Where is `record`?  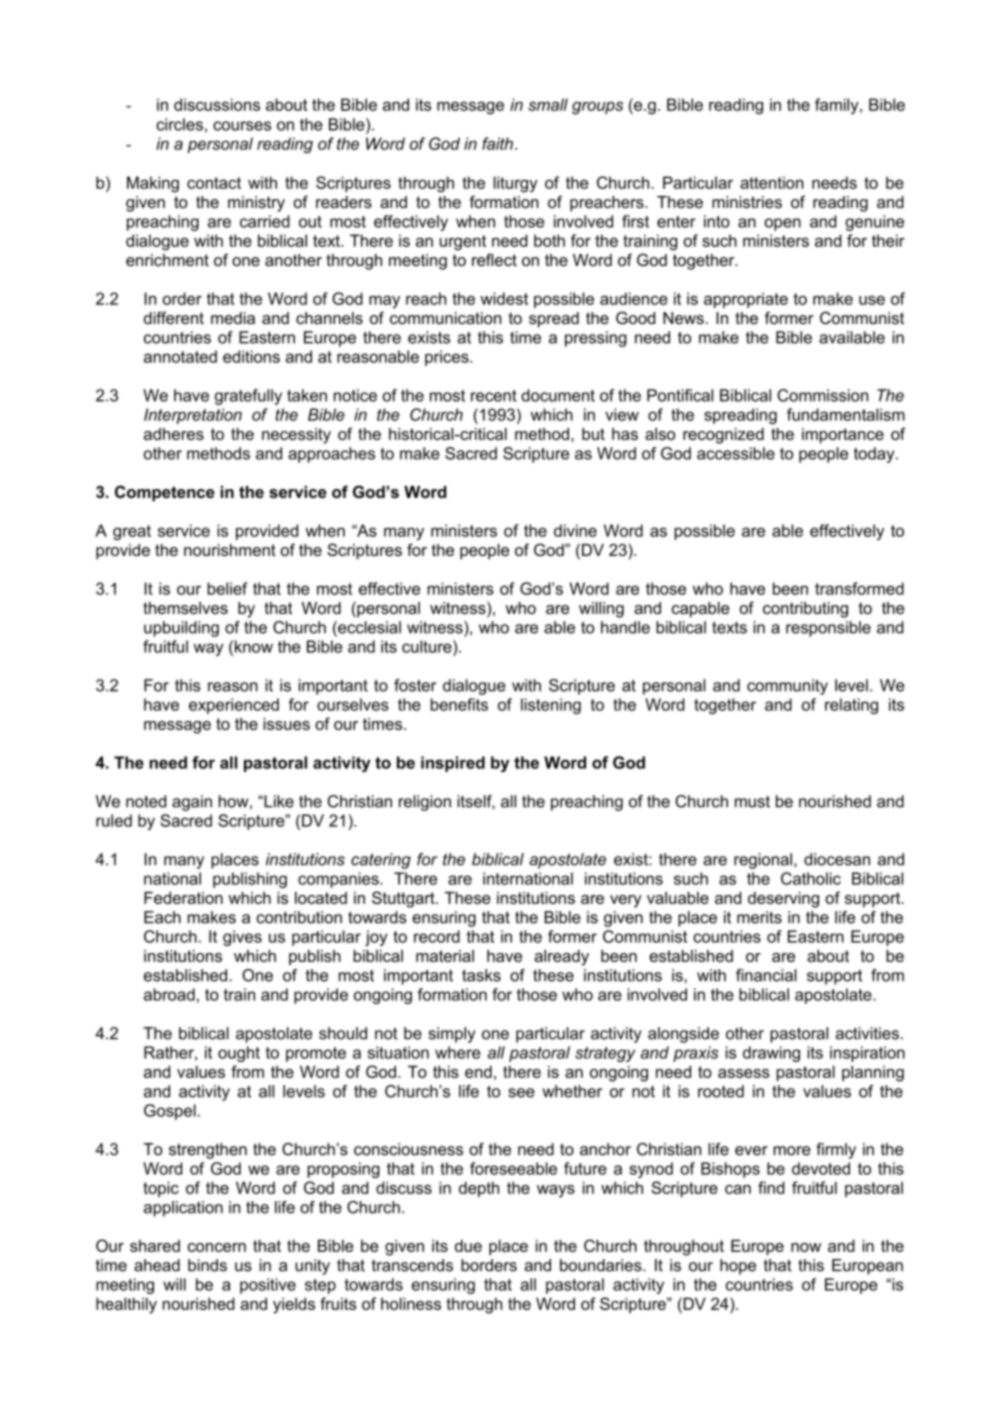 record is located at coordinates (437, 936).
